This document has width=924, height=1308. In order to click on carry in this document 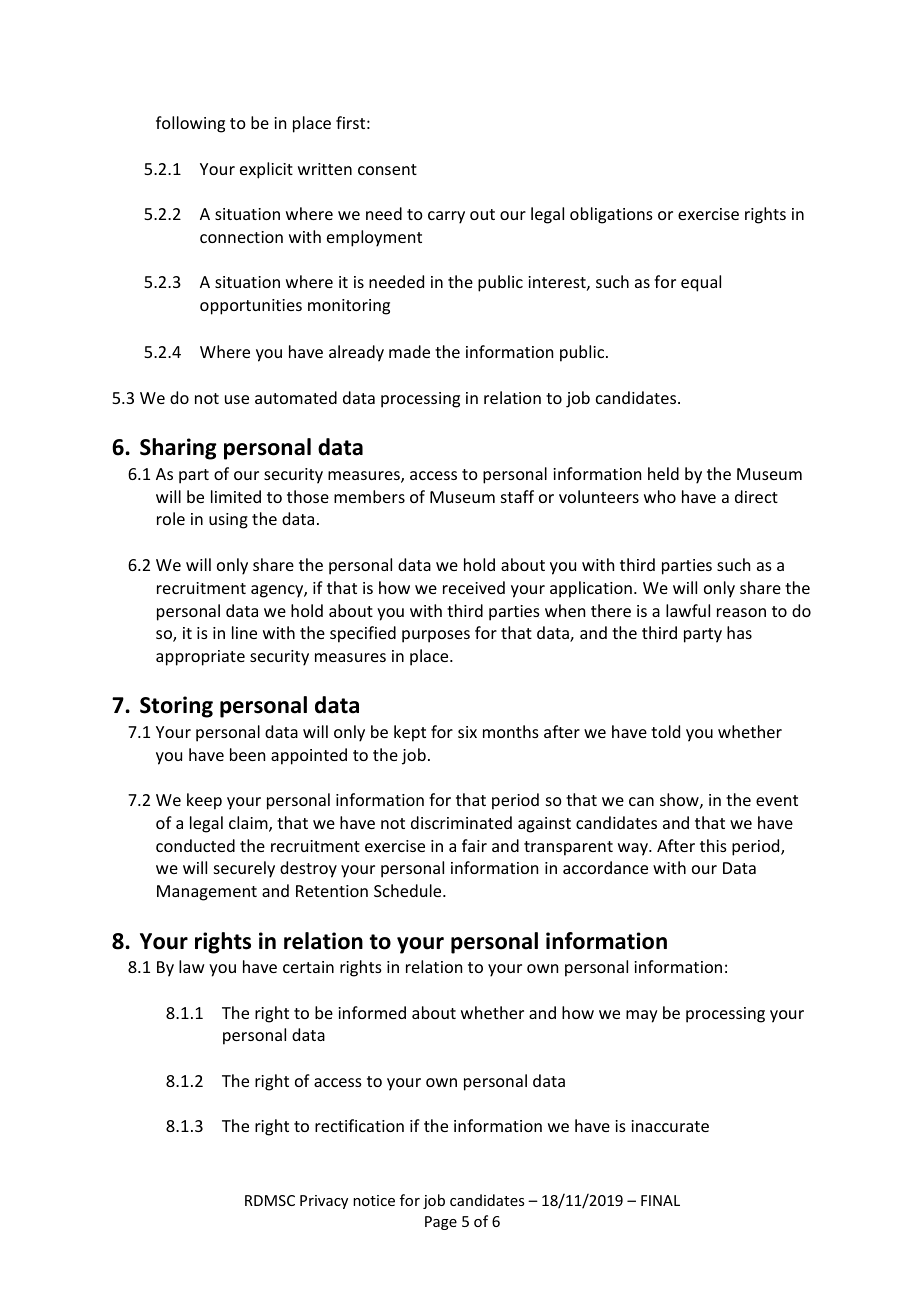, I will do `click(446, 217)`.
